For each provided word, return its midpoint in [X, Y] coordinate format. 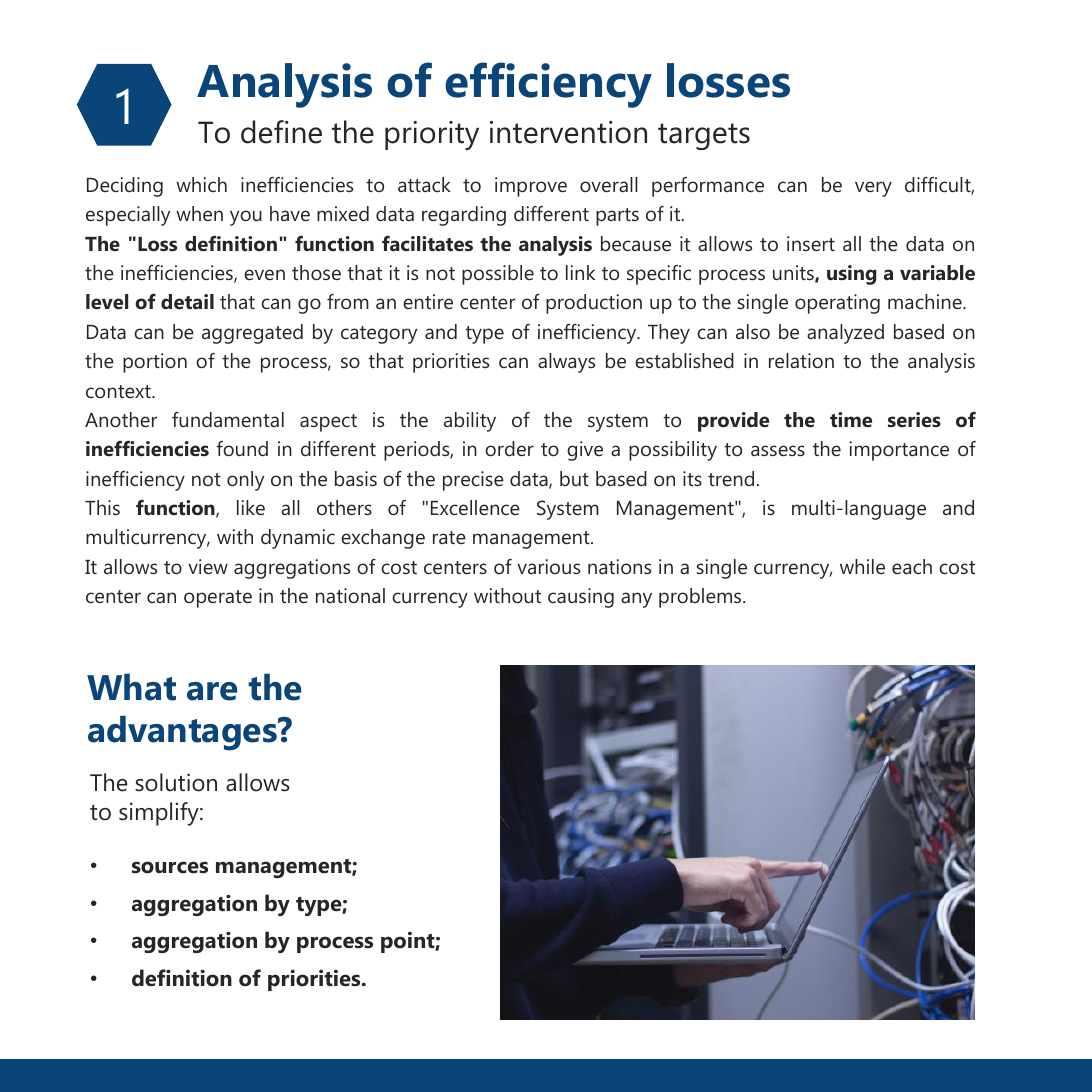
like [251, 507]
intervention [568, 132]
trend [731, 478]
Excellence [475, 507]
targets [704, 136]
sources [170, 867]
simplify [160, 814]
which [201, 184]
